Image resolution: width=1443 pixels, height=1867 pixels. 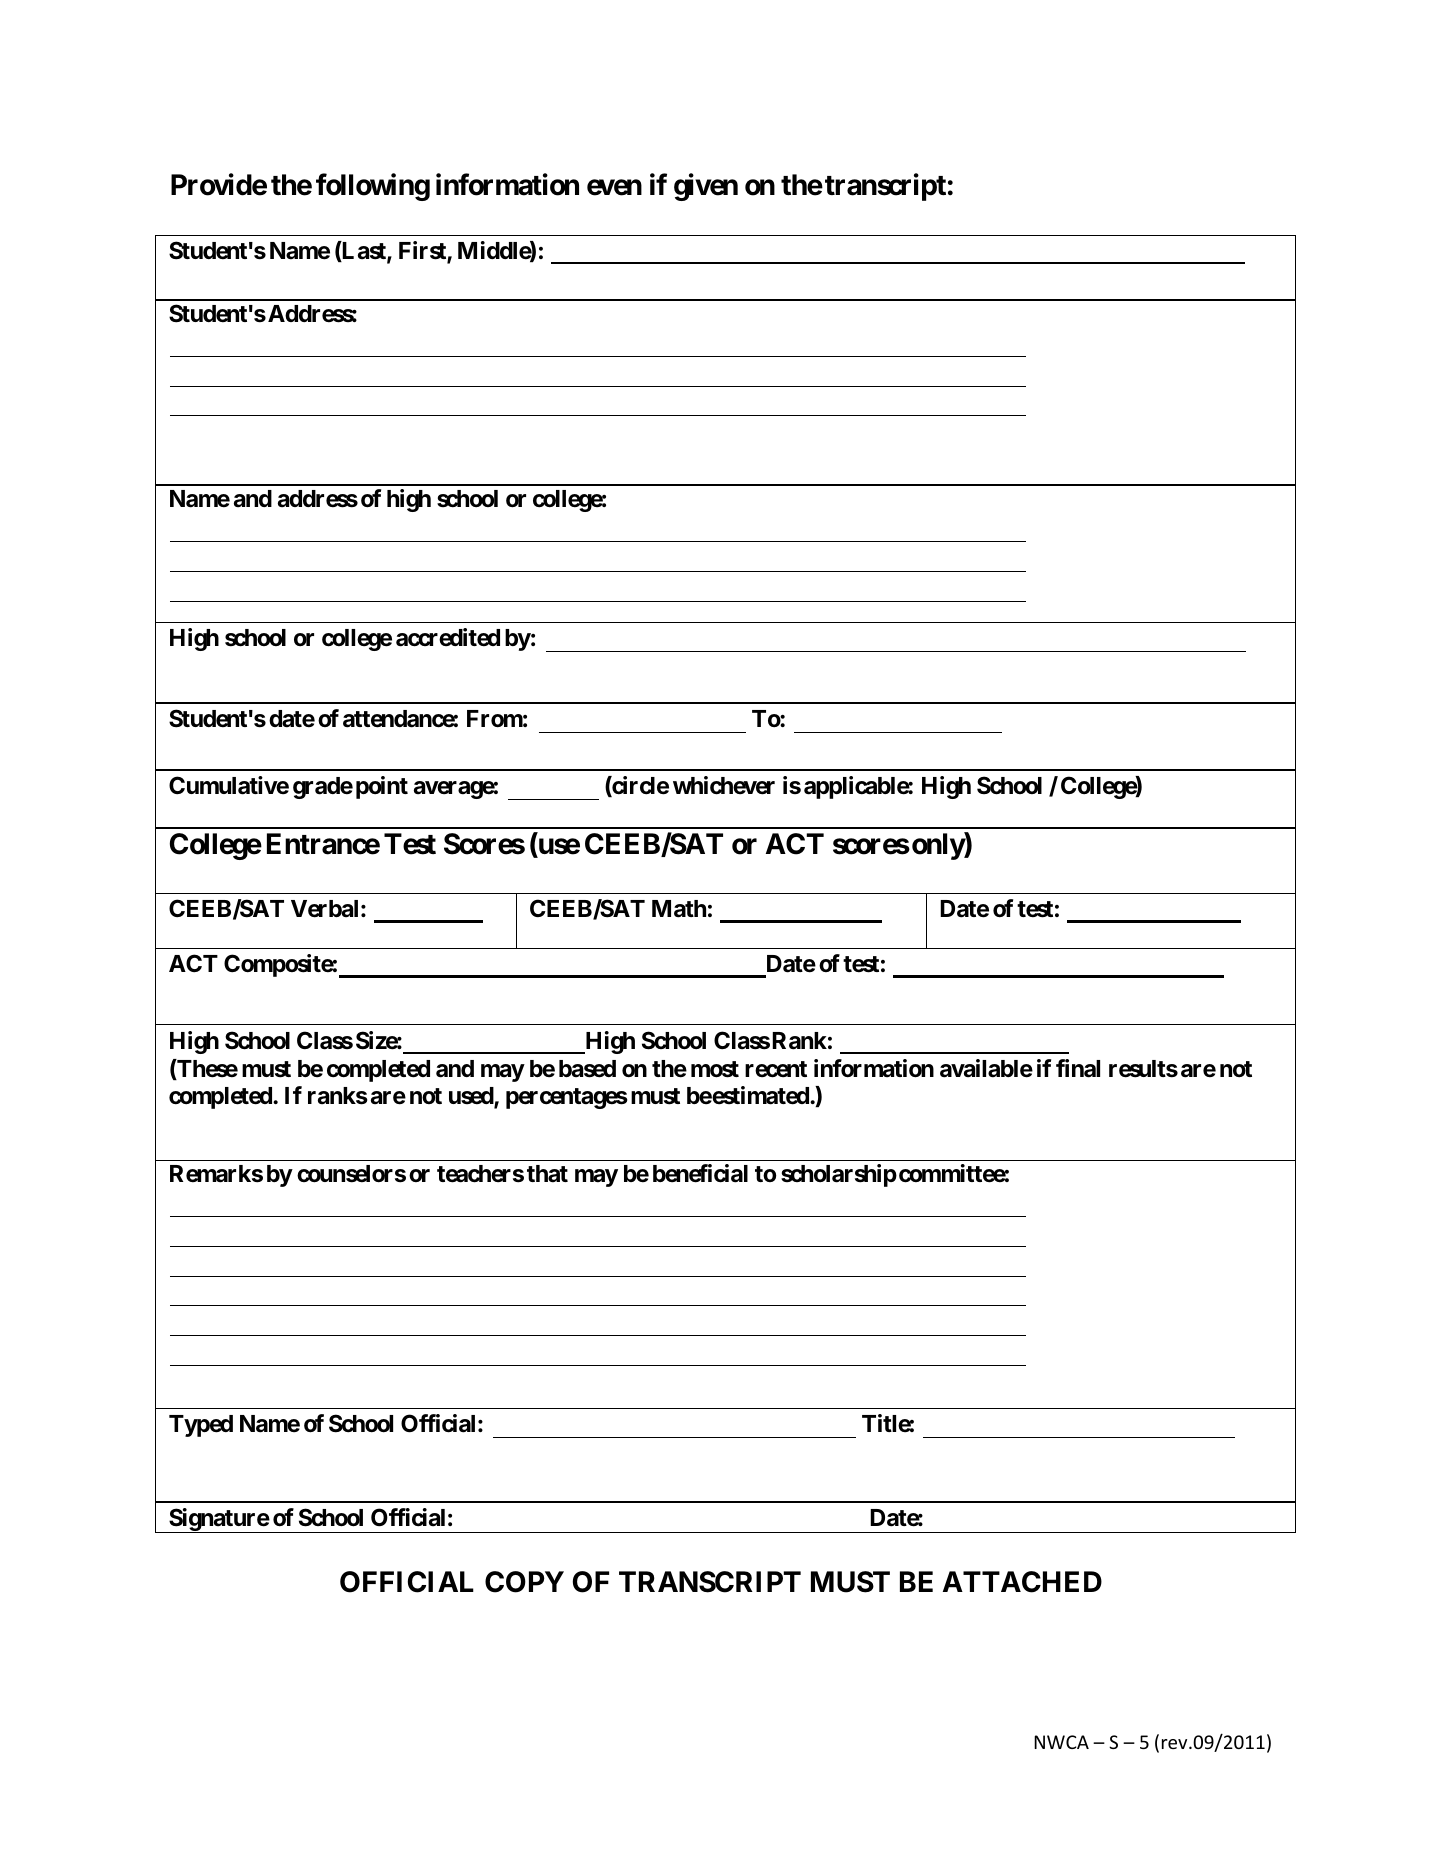 I want to click on ATTACHED, so click(x=1022, y=1582).
